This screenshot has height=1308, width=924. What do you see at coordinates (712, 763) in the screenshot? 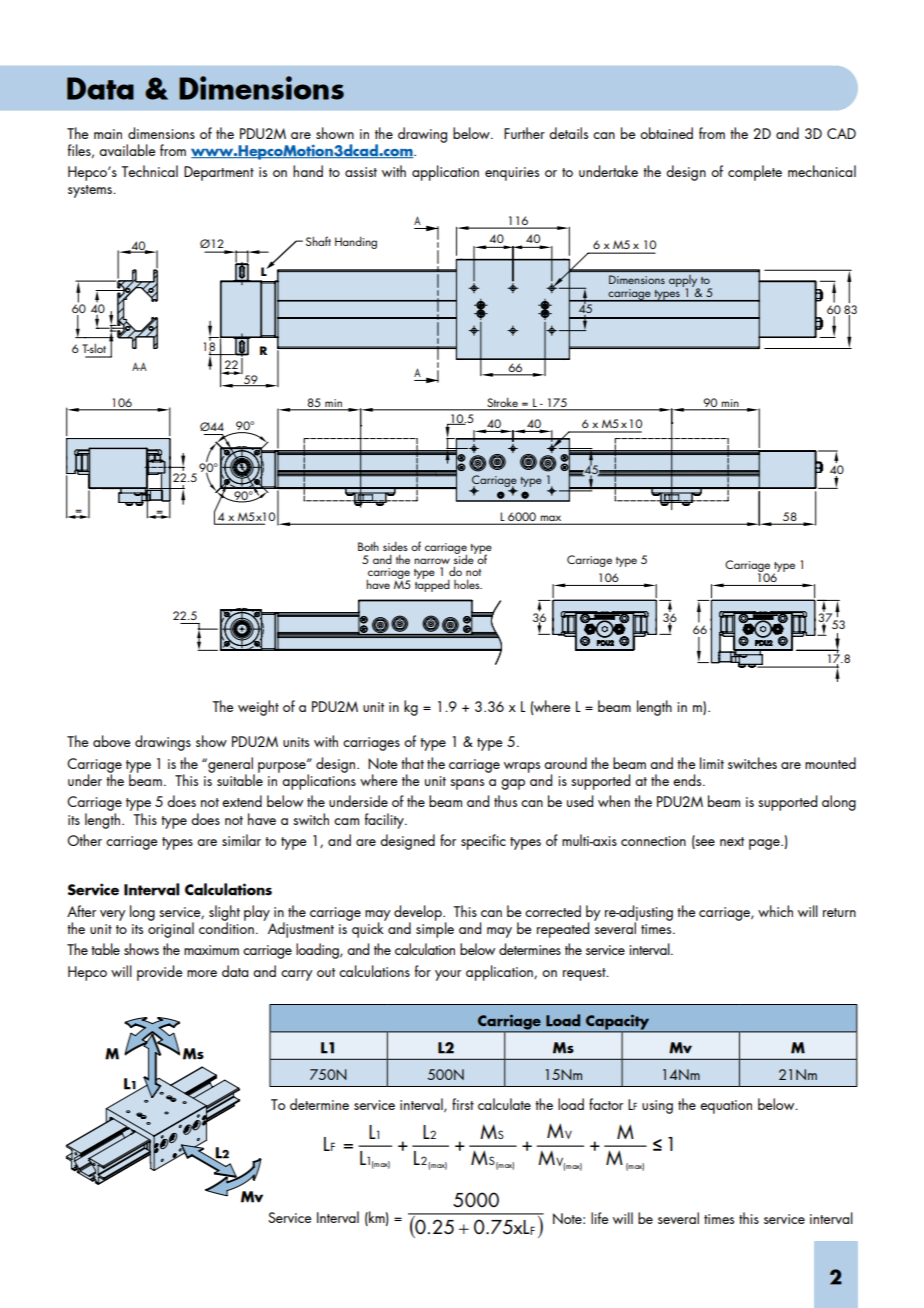
I see `limit` at bounding box center [712, 763].
